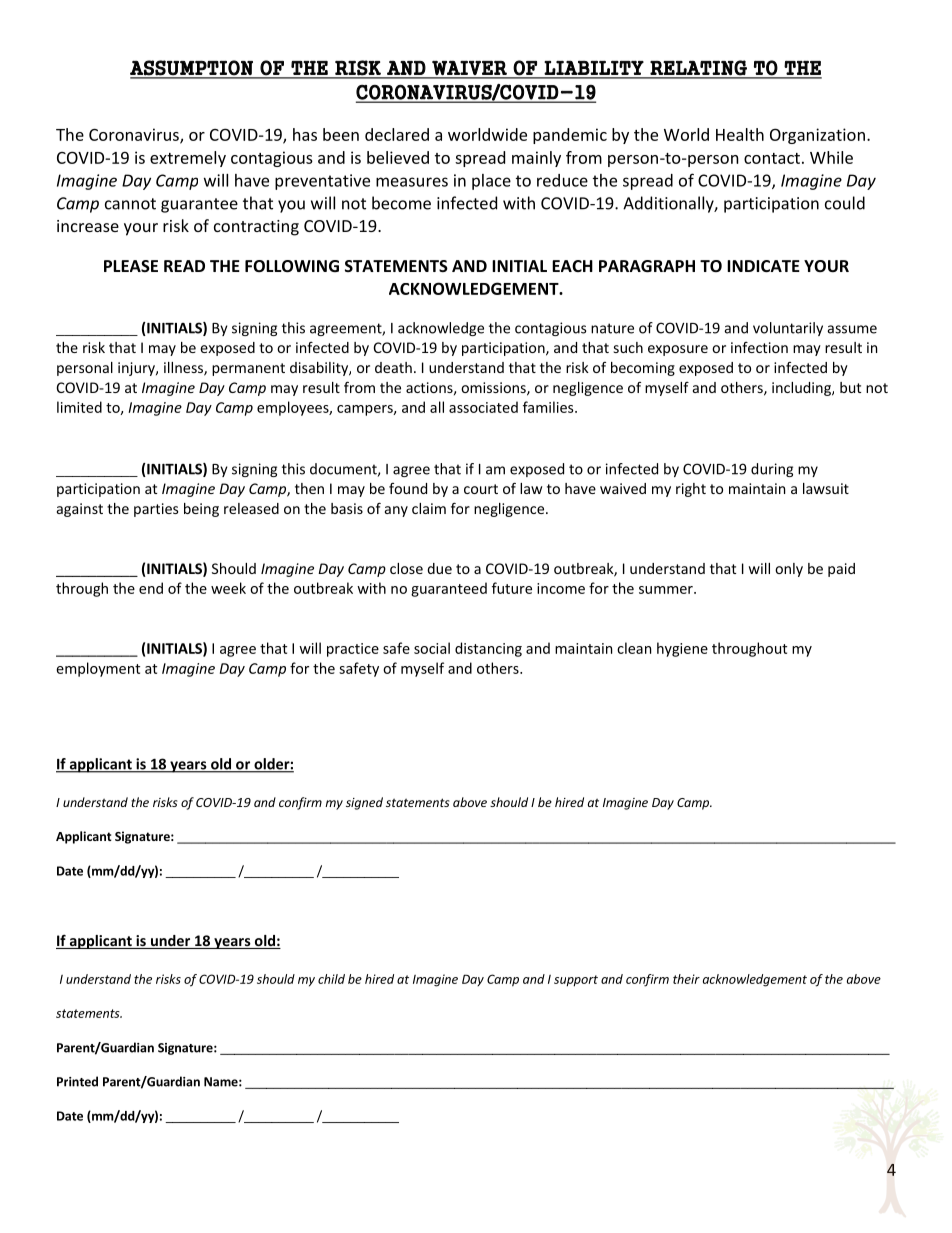 The height and width of the image is (1233, 952). I want to click on end, so click(151, 588).
